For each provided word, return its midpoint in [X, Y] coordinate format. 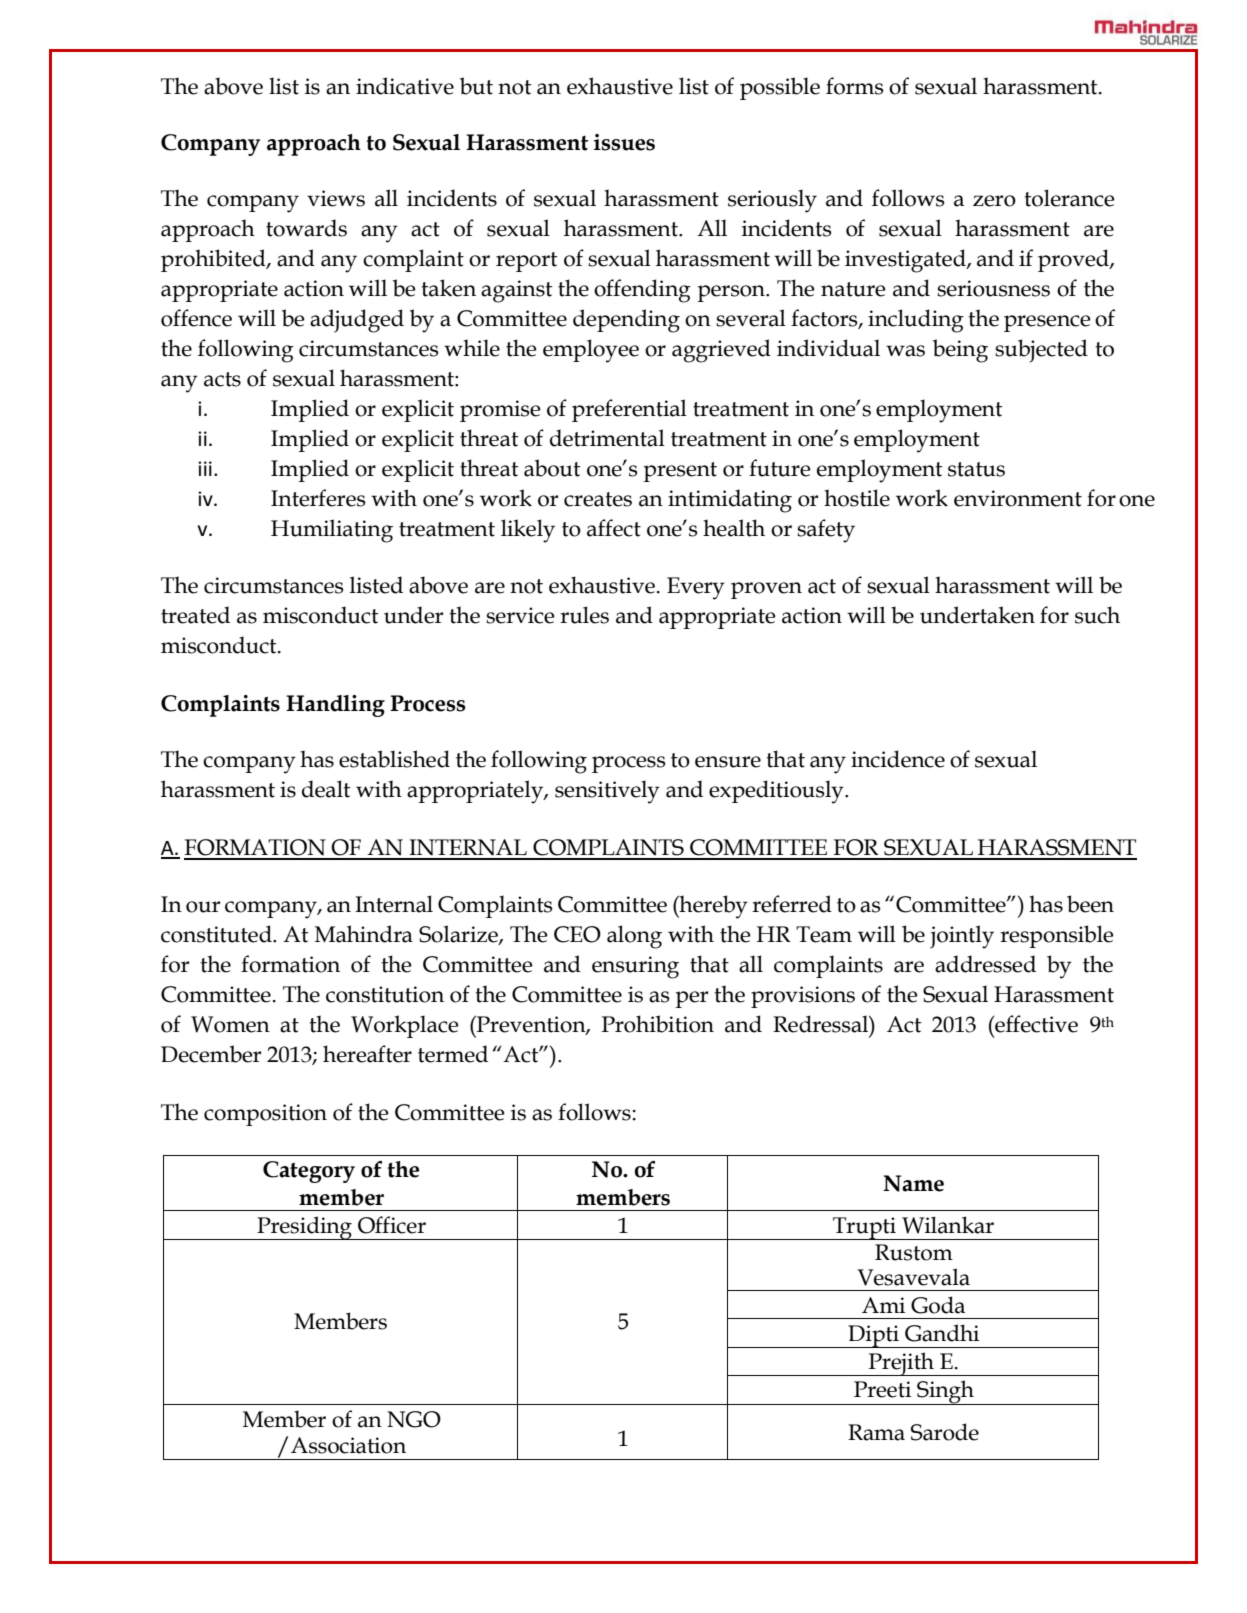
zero [994, 201]
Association [348, 1445]
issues [624, 142]
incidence [898, 759]
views [336, 198]
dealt [326, 789]
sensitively [607, 792]
